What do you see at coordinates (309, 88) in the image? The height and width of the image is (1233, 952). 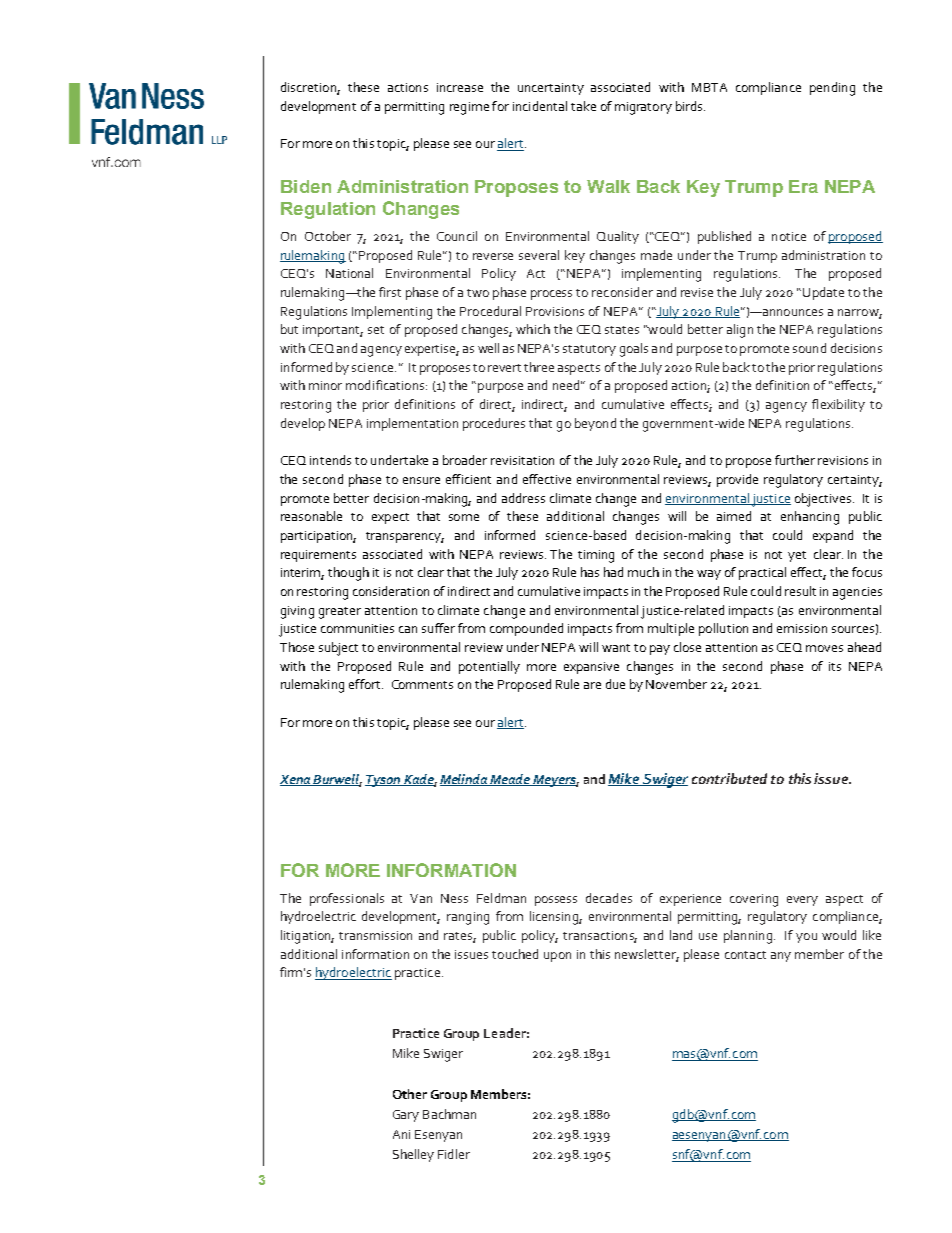 I see `discretion` at bounding box center [309, 88].
